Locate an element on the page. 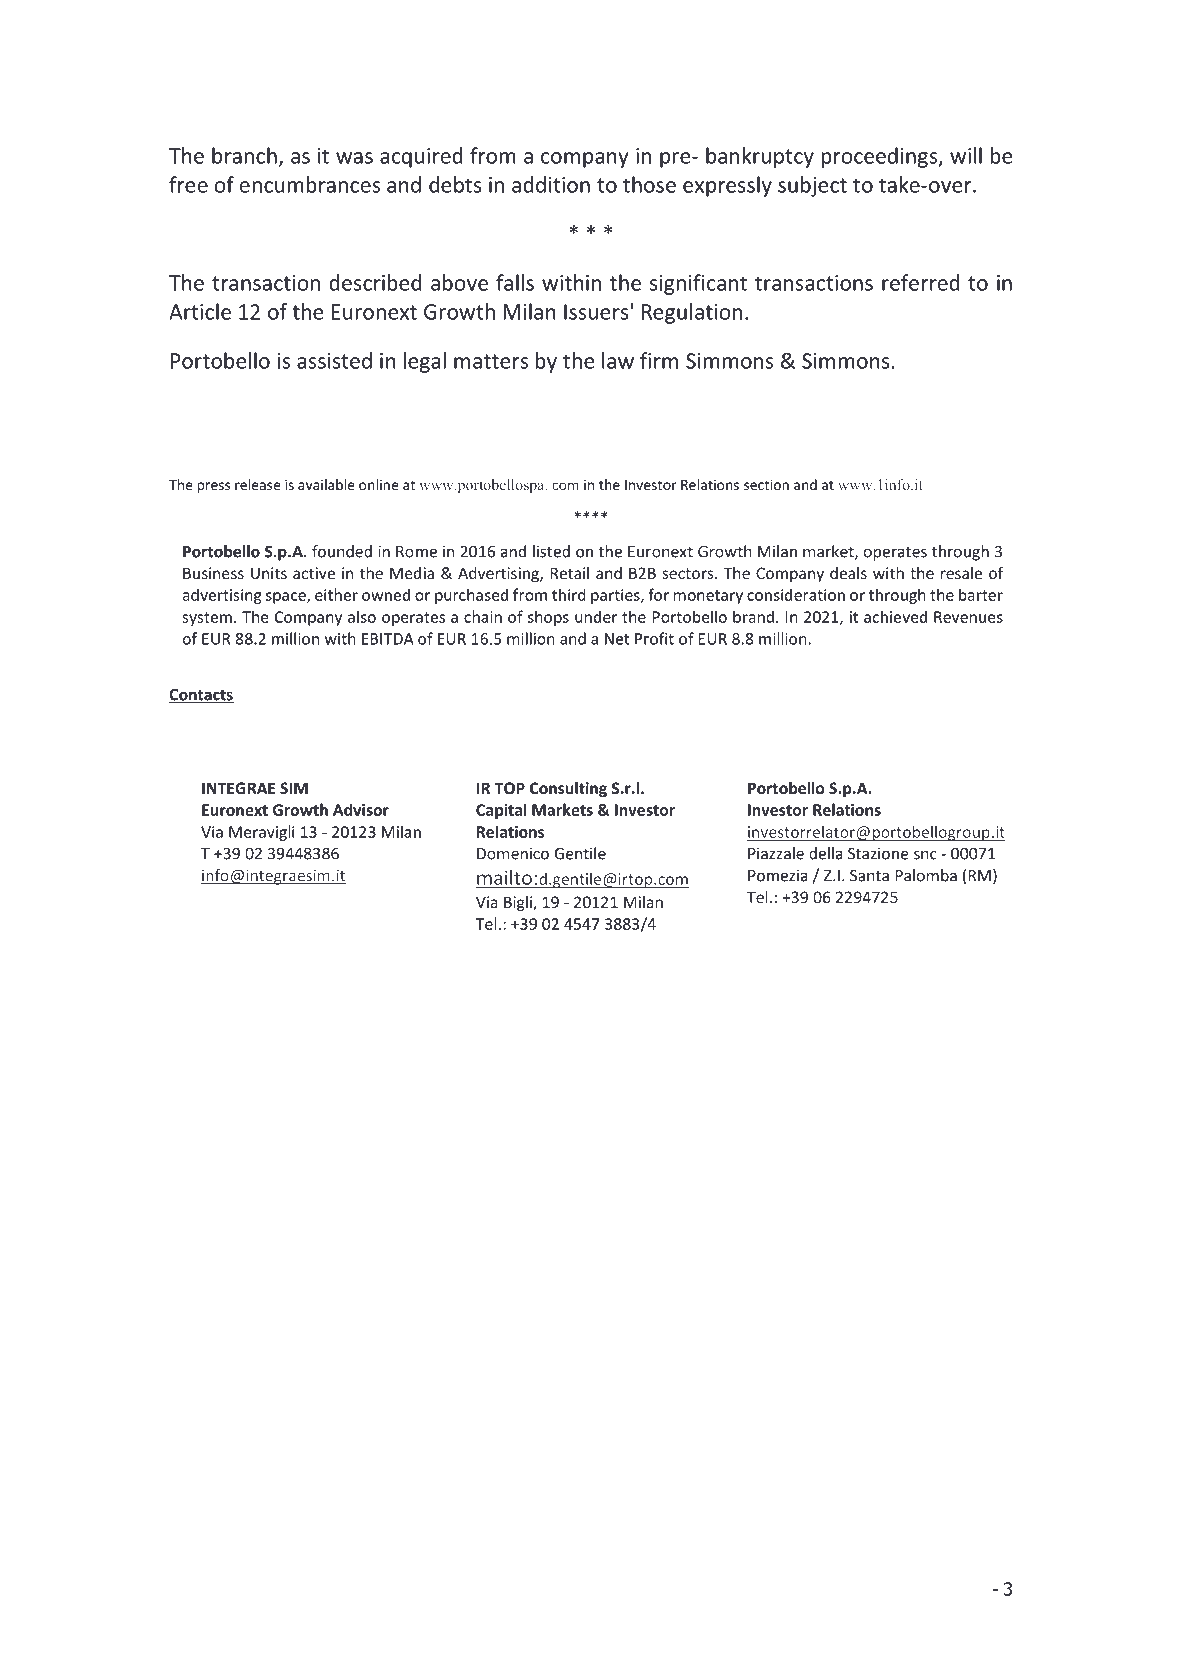 The image size is (1182, 1672). addition is located at coordinates (551, 184).
